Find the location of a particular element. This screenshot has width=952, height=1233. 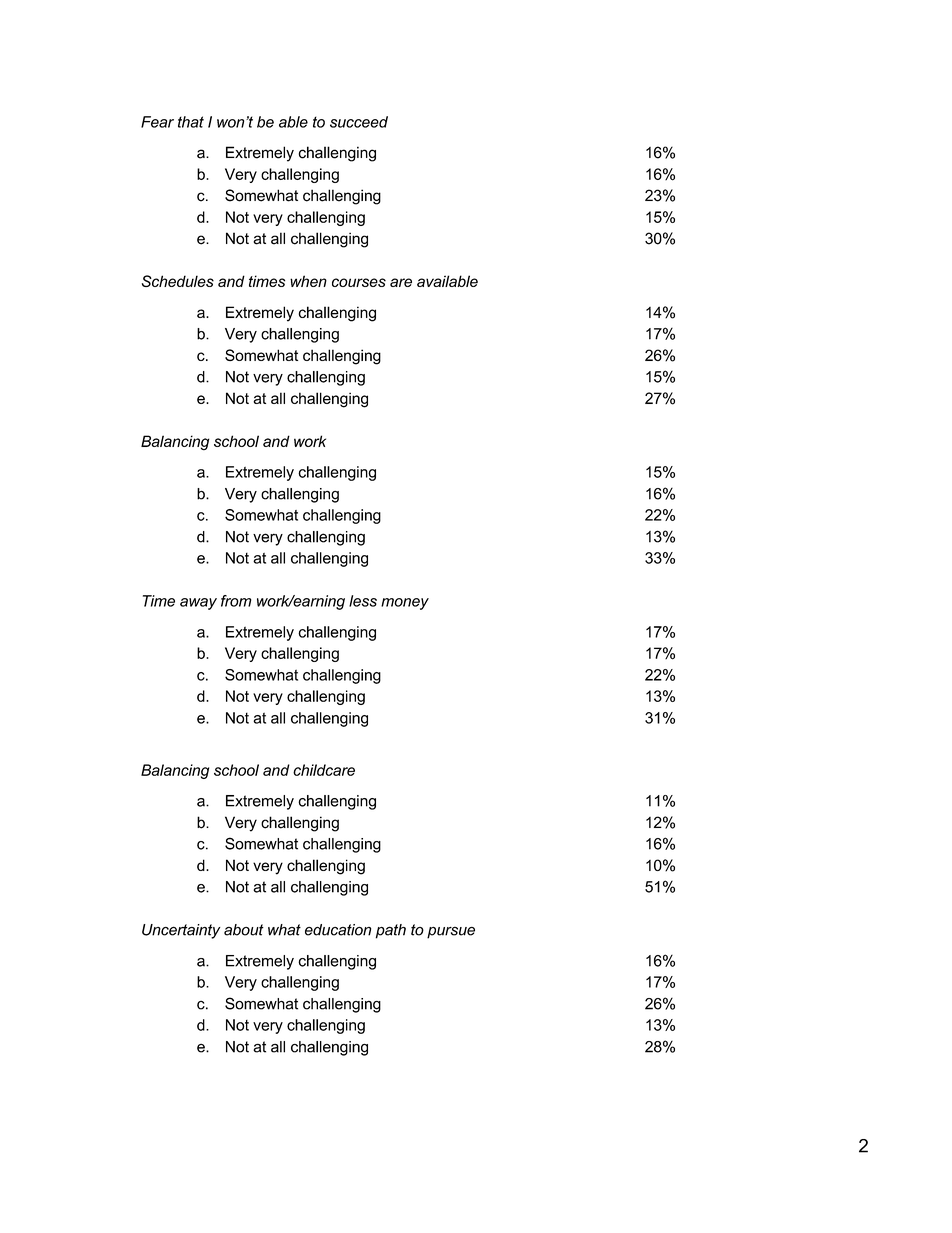

that is located at coordinates (191, 122).
